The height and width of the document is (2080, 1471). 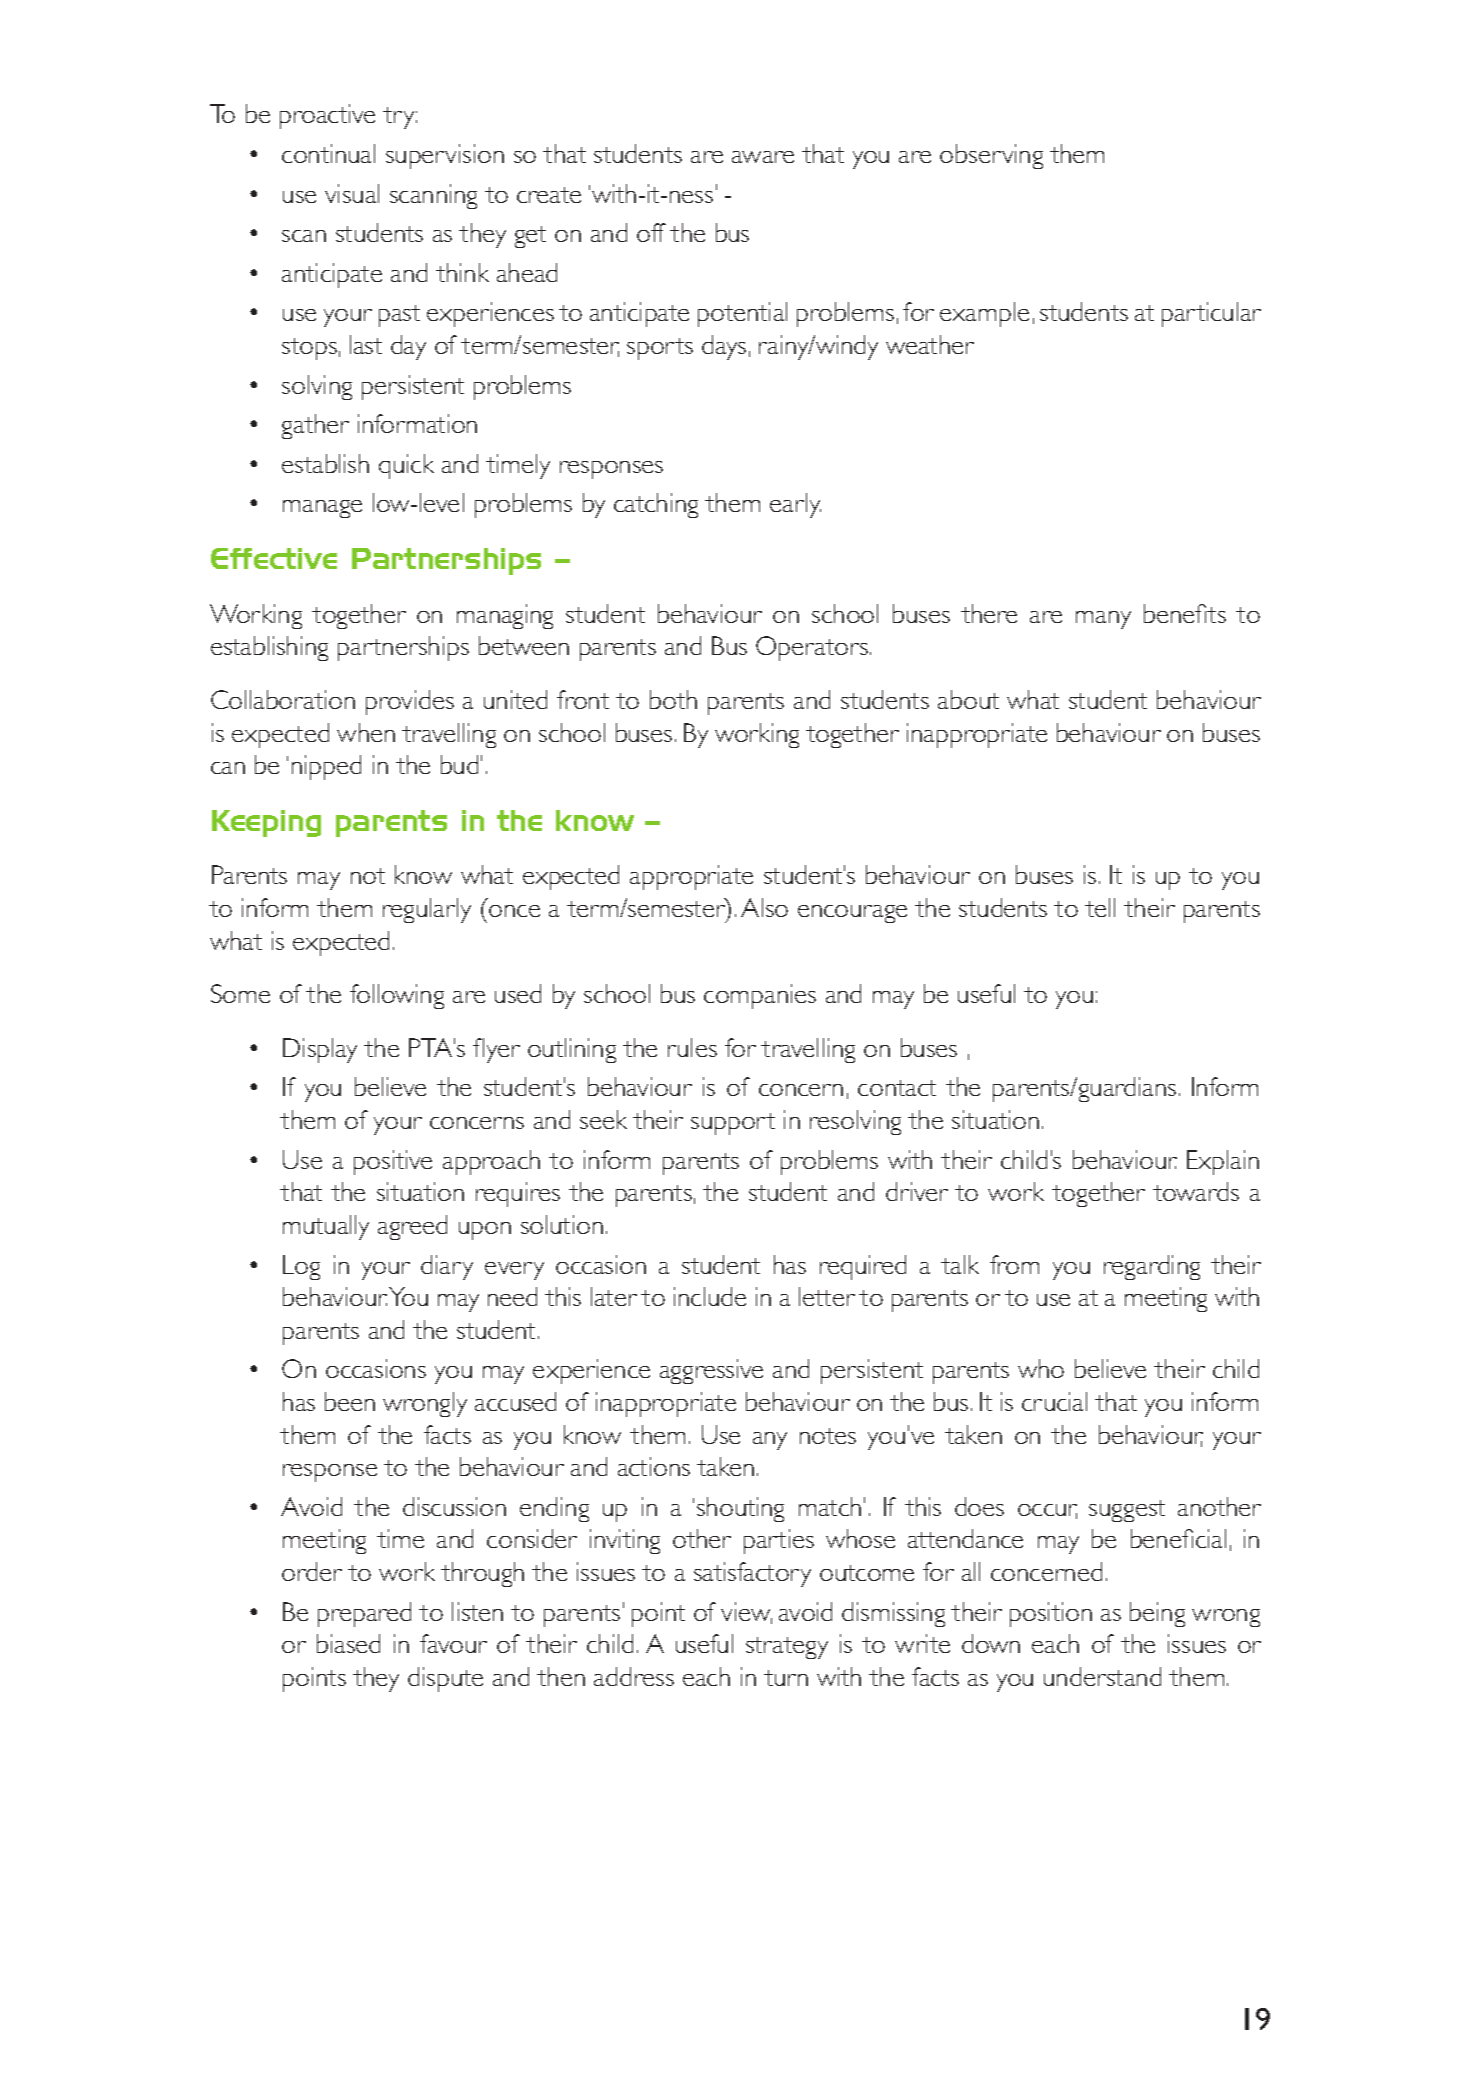 What do you see at coordinates (764, 907) in the document?
I see `Also` at bounding box center [764, 907].
